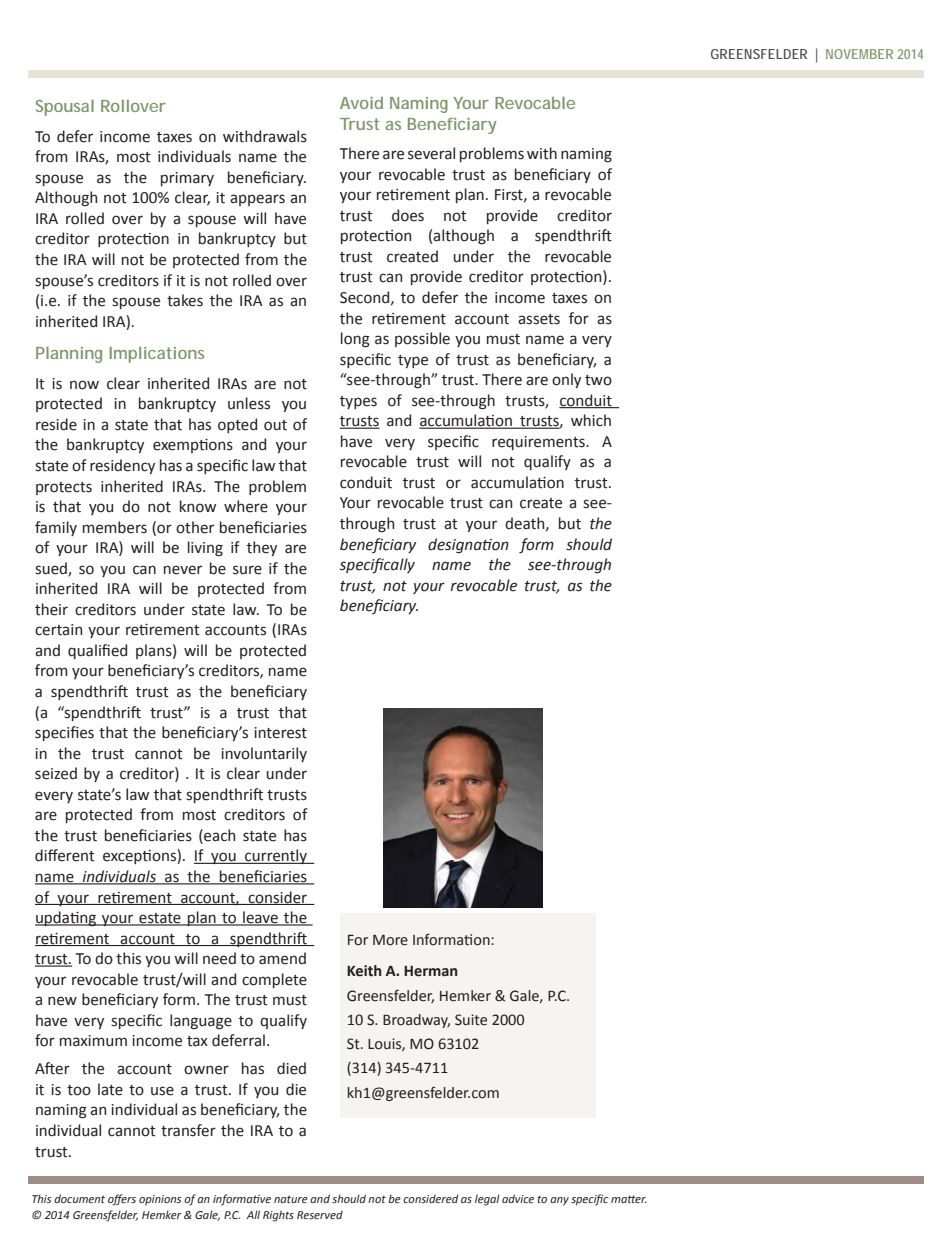 The height and width of the document is (1233, 952). I want to click on two, so click(598, 380).
